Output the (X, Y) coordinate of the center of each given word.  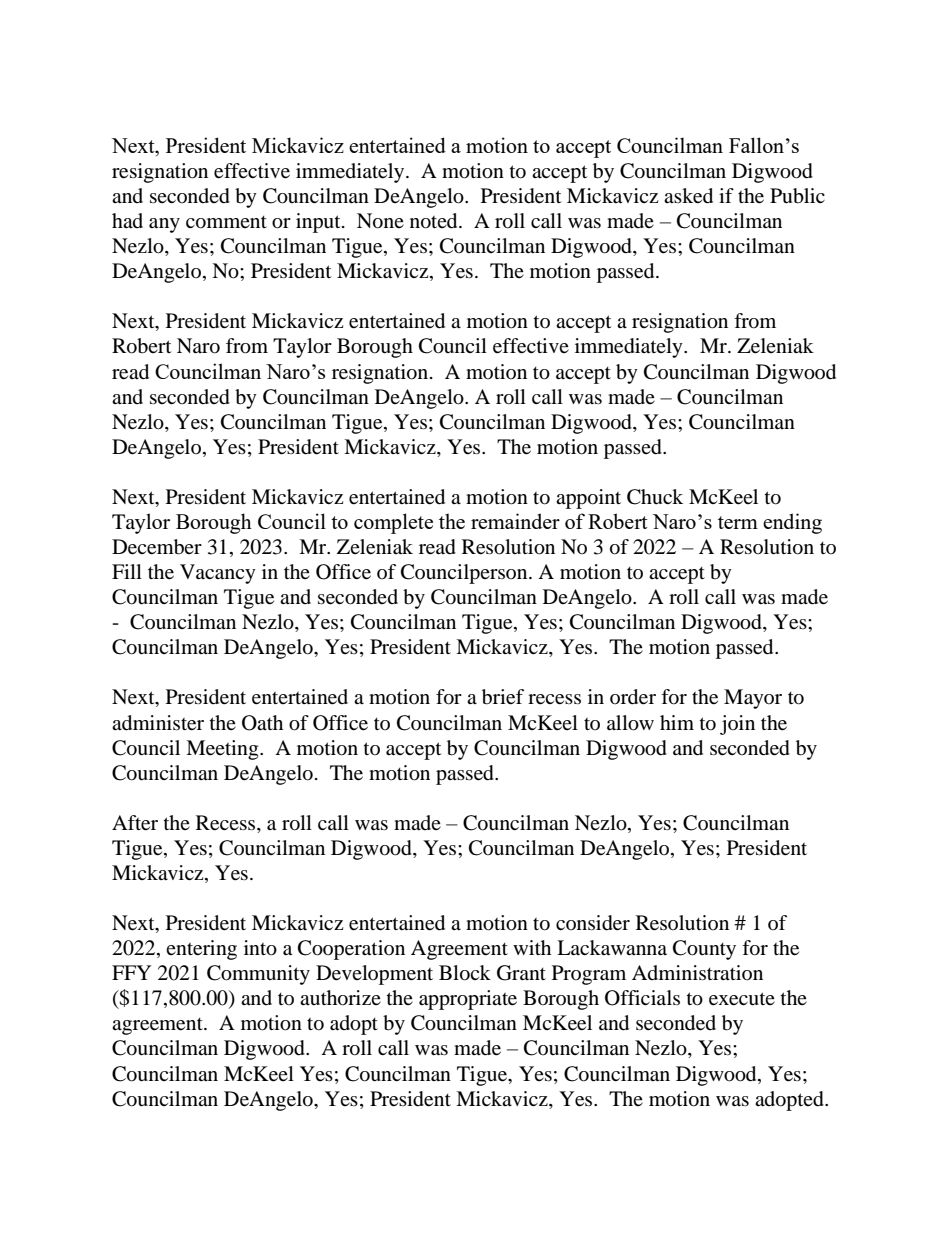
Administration (697, 972)
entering (201, 950)
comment (226, 222)
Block (465, 973)
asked (688, 196)
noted (435, 221)
